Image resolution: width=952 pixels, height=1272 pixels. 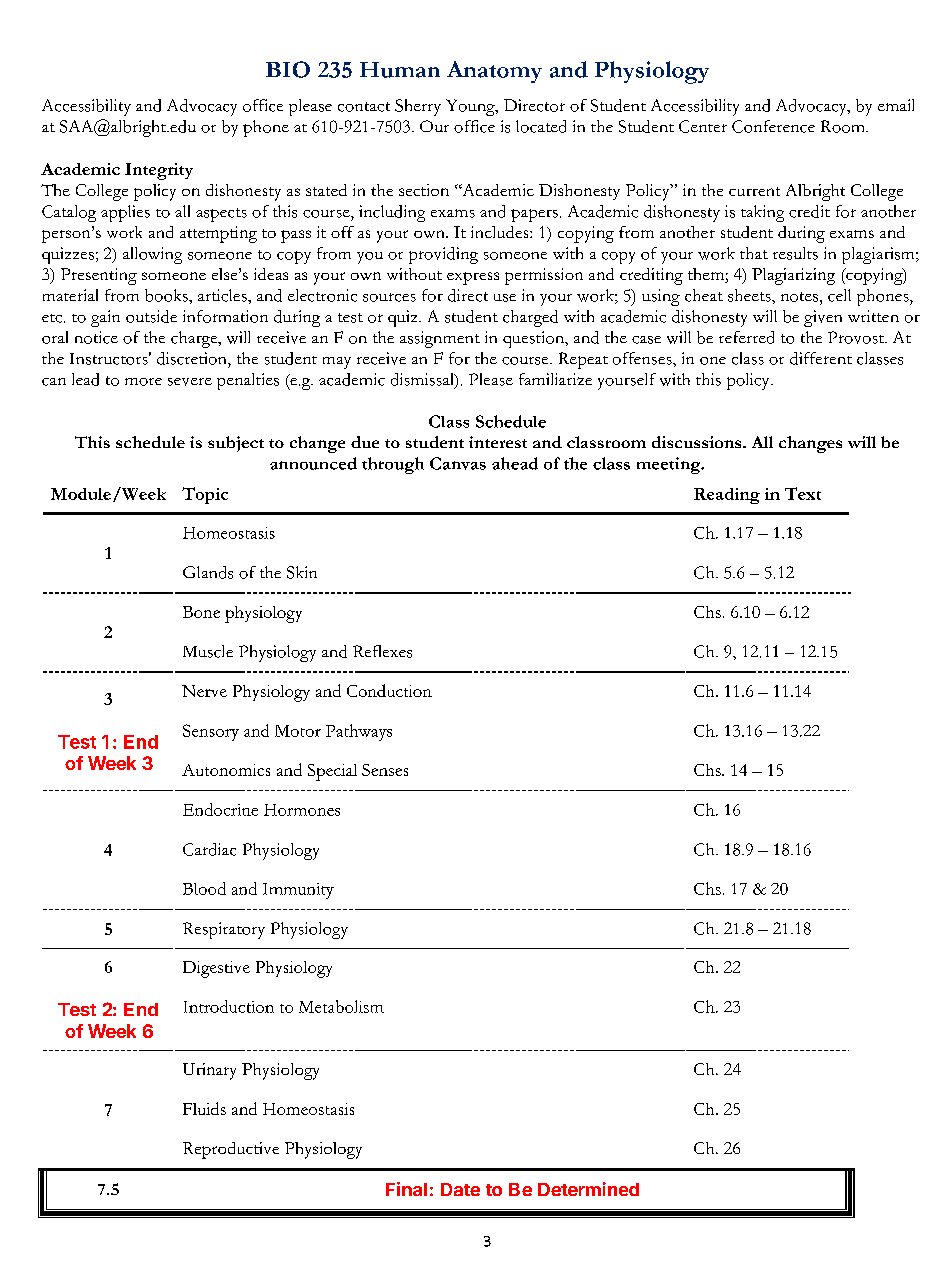 I want to click on Date, so click(x=460, y=1189).
